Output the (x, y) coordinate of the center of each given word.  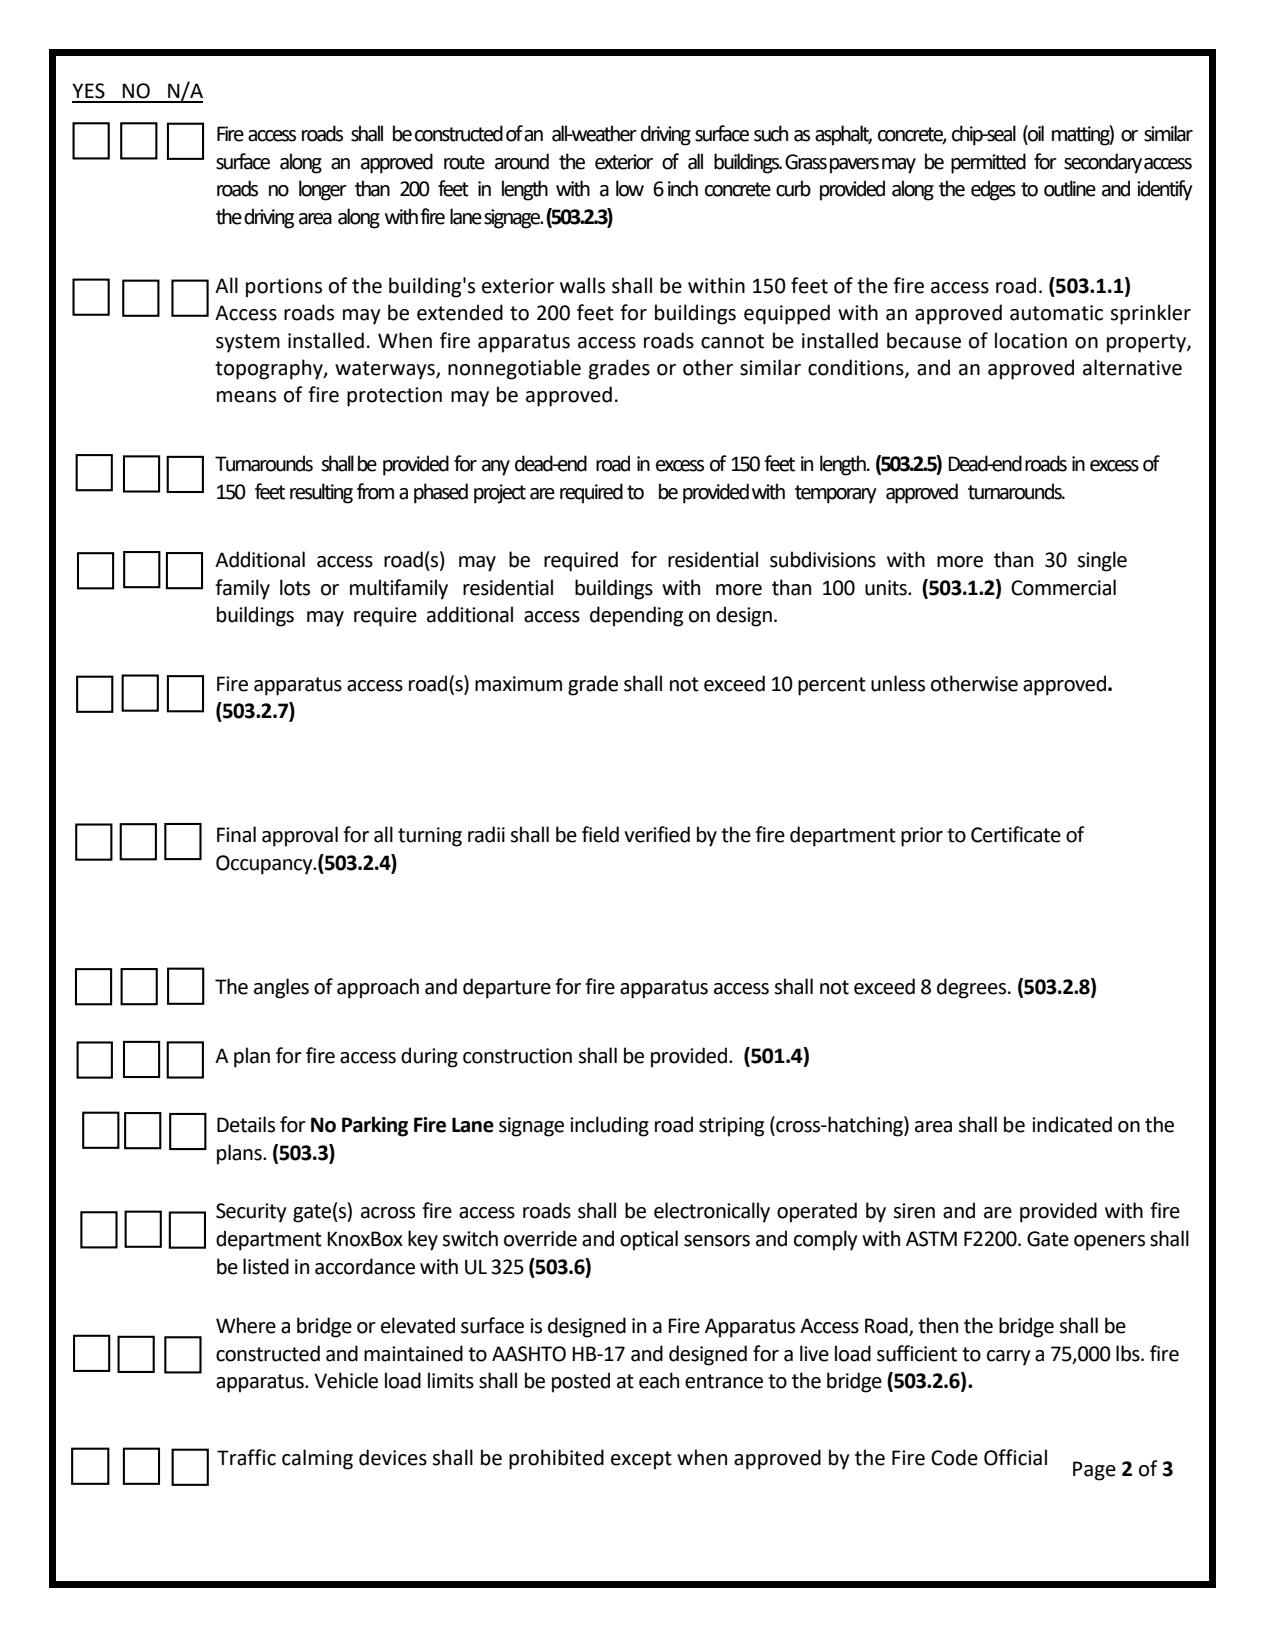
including (609, 1126)
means (246, 397)
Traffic (246, 1457)
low (630, 188)
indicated (1072, 1124)
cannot (732, 341)
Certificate (1016, 834)
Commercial (1063, 587)
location (1031, 340)
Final (236, 834)
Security (251, 1213)
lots (295, 587)
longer (323, 190)
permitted (988, 163)
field (600, 834)
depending (636, 616)
